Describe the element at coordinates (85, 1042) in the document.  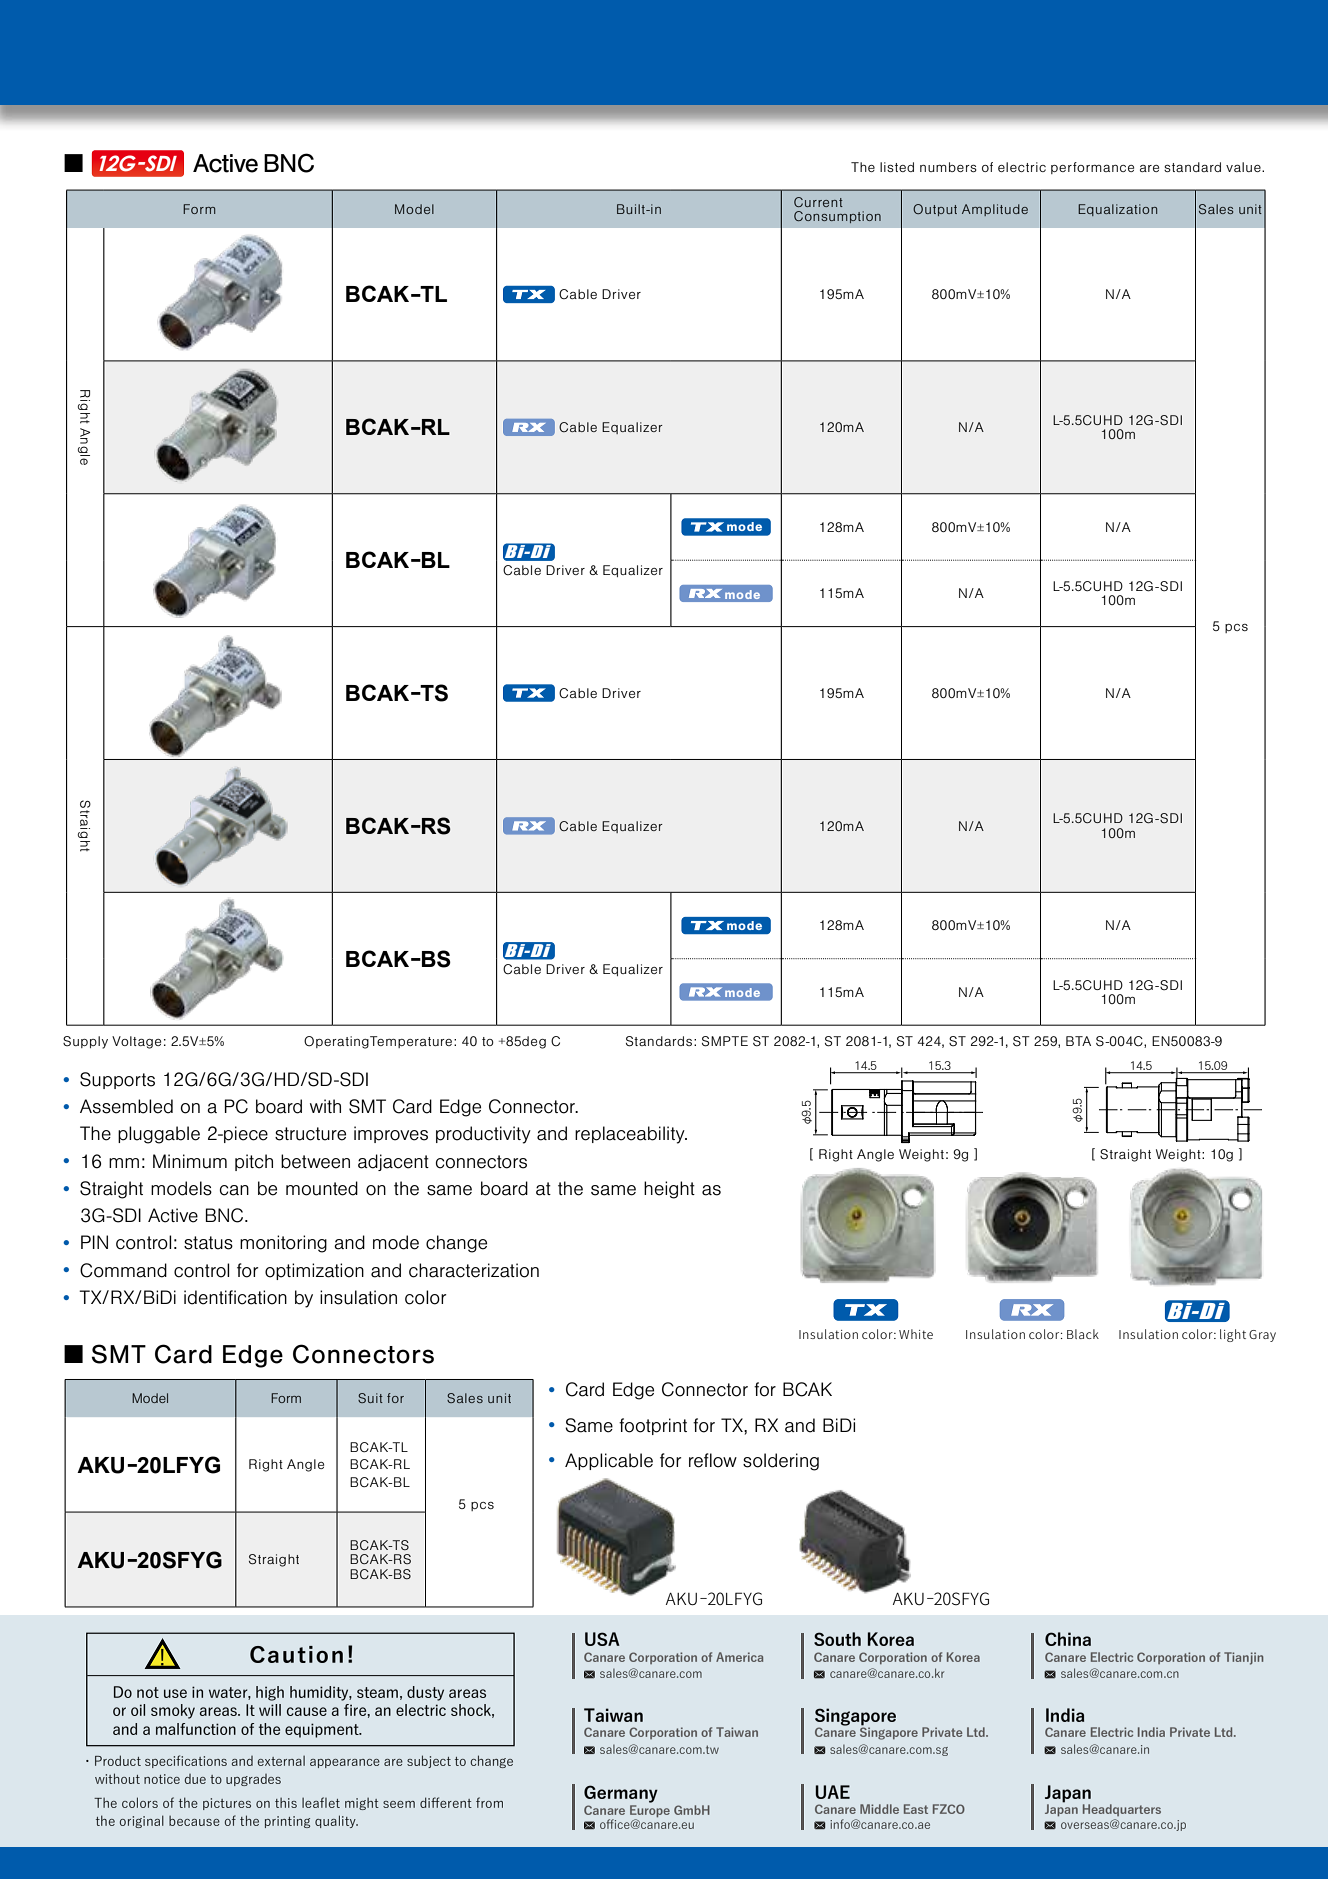
I see `Supply` at that location.
